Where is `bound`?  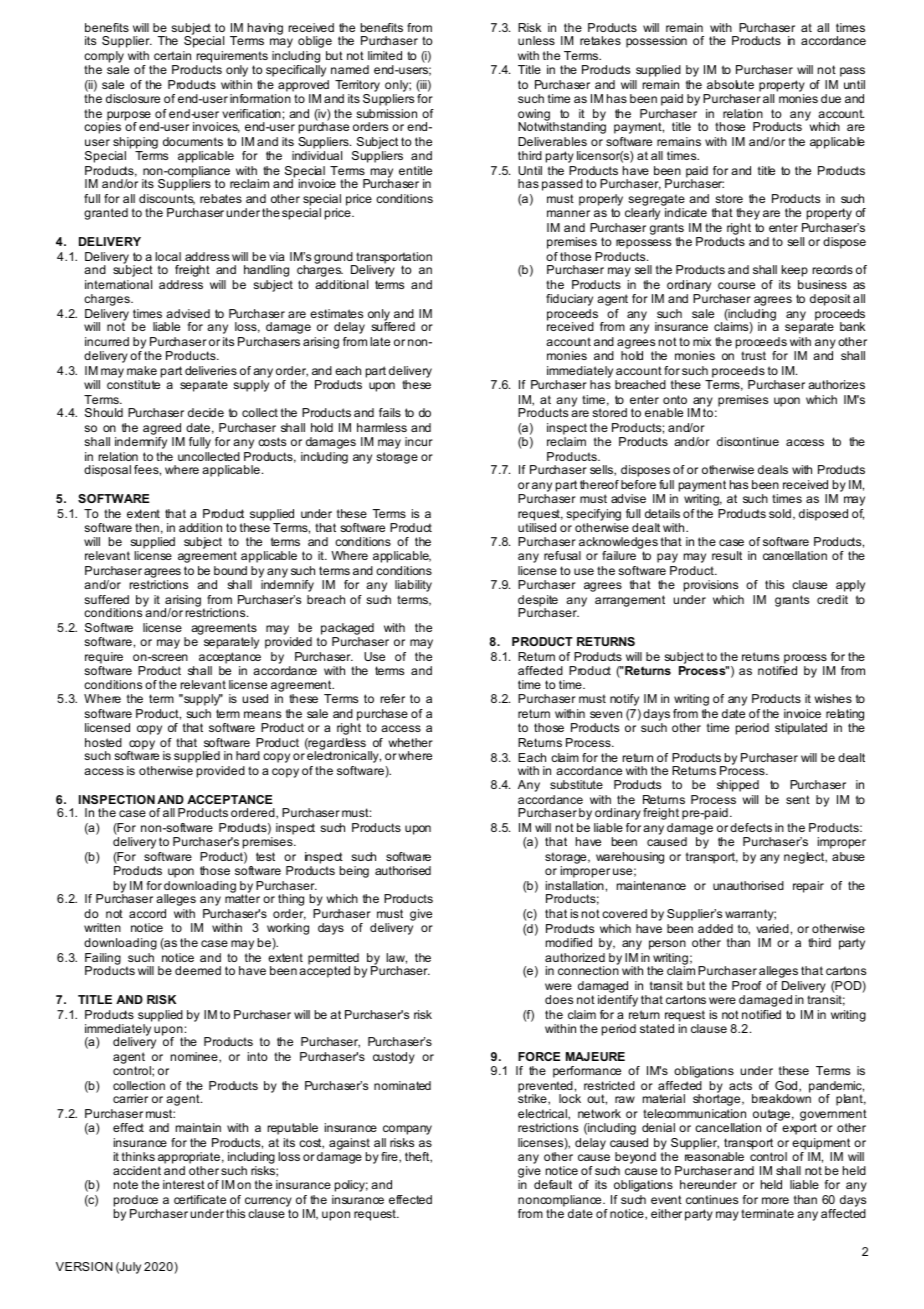
bound is located at coordinates (230, 570).
